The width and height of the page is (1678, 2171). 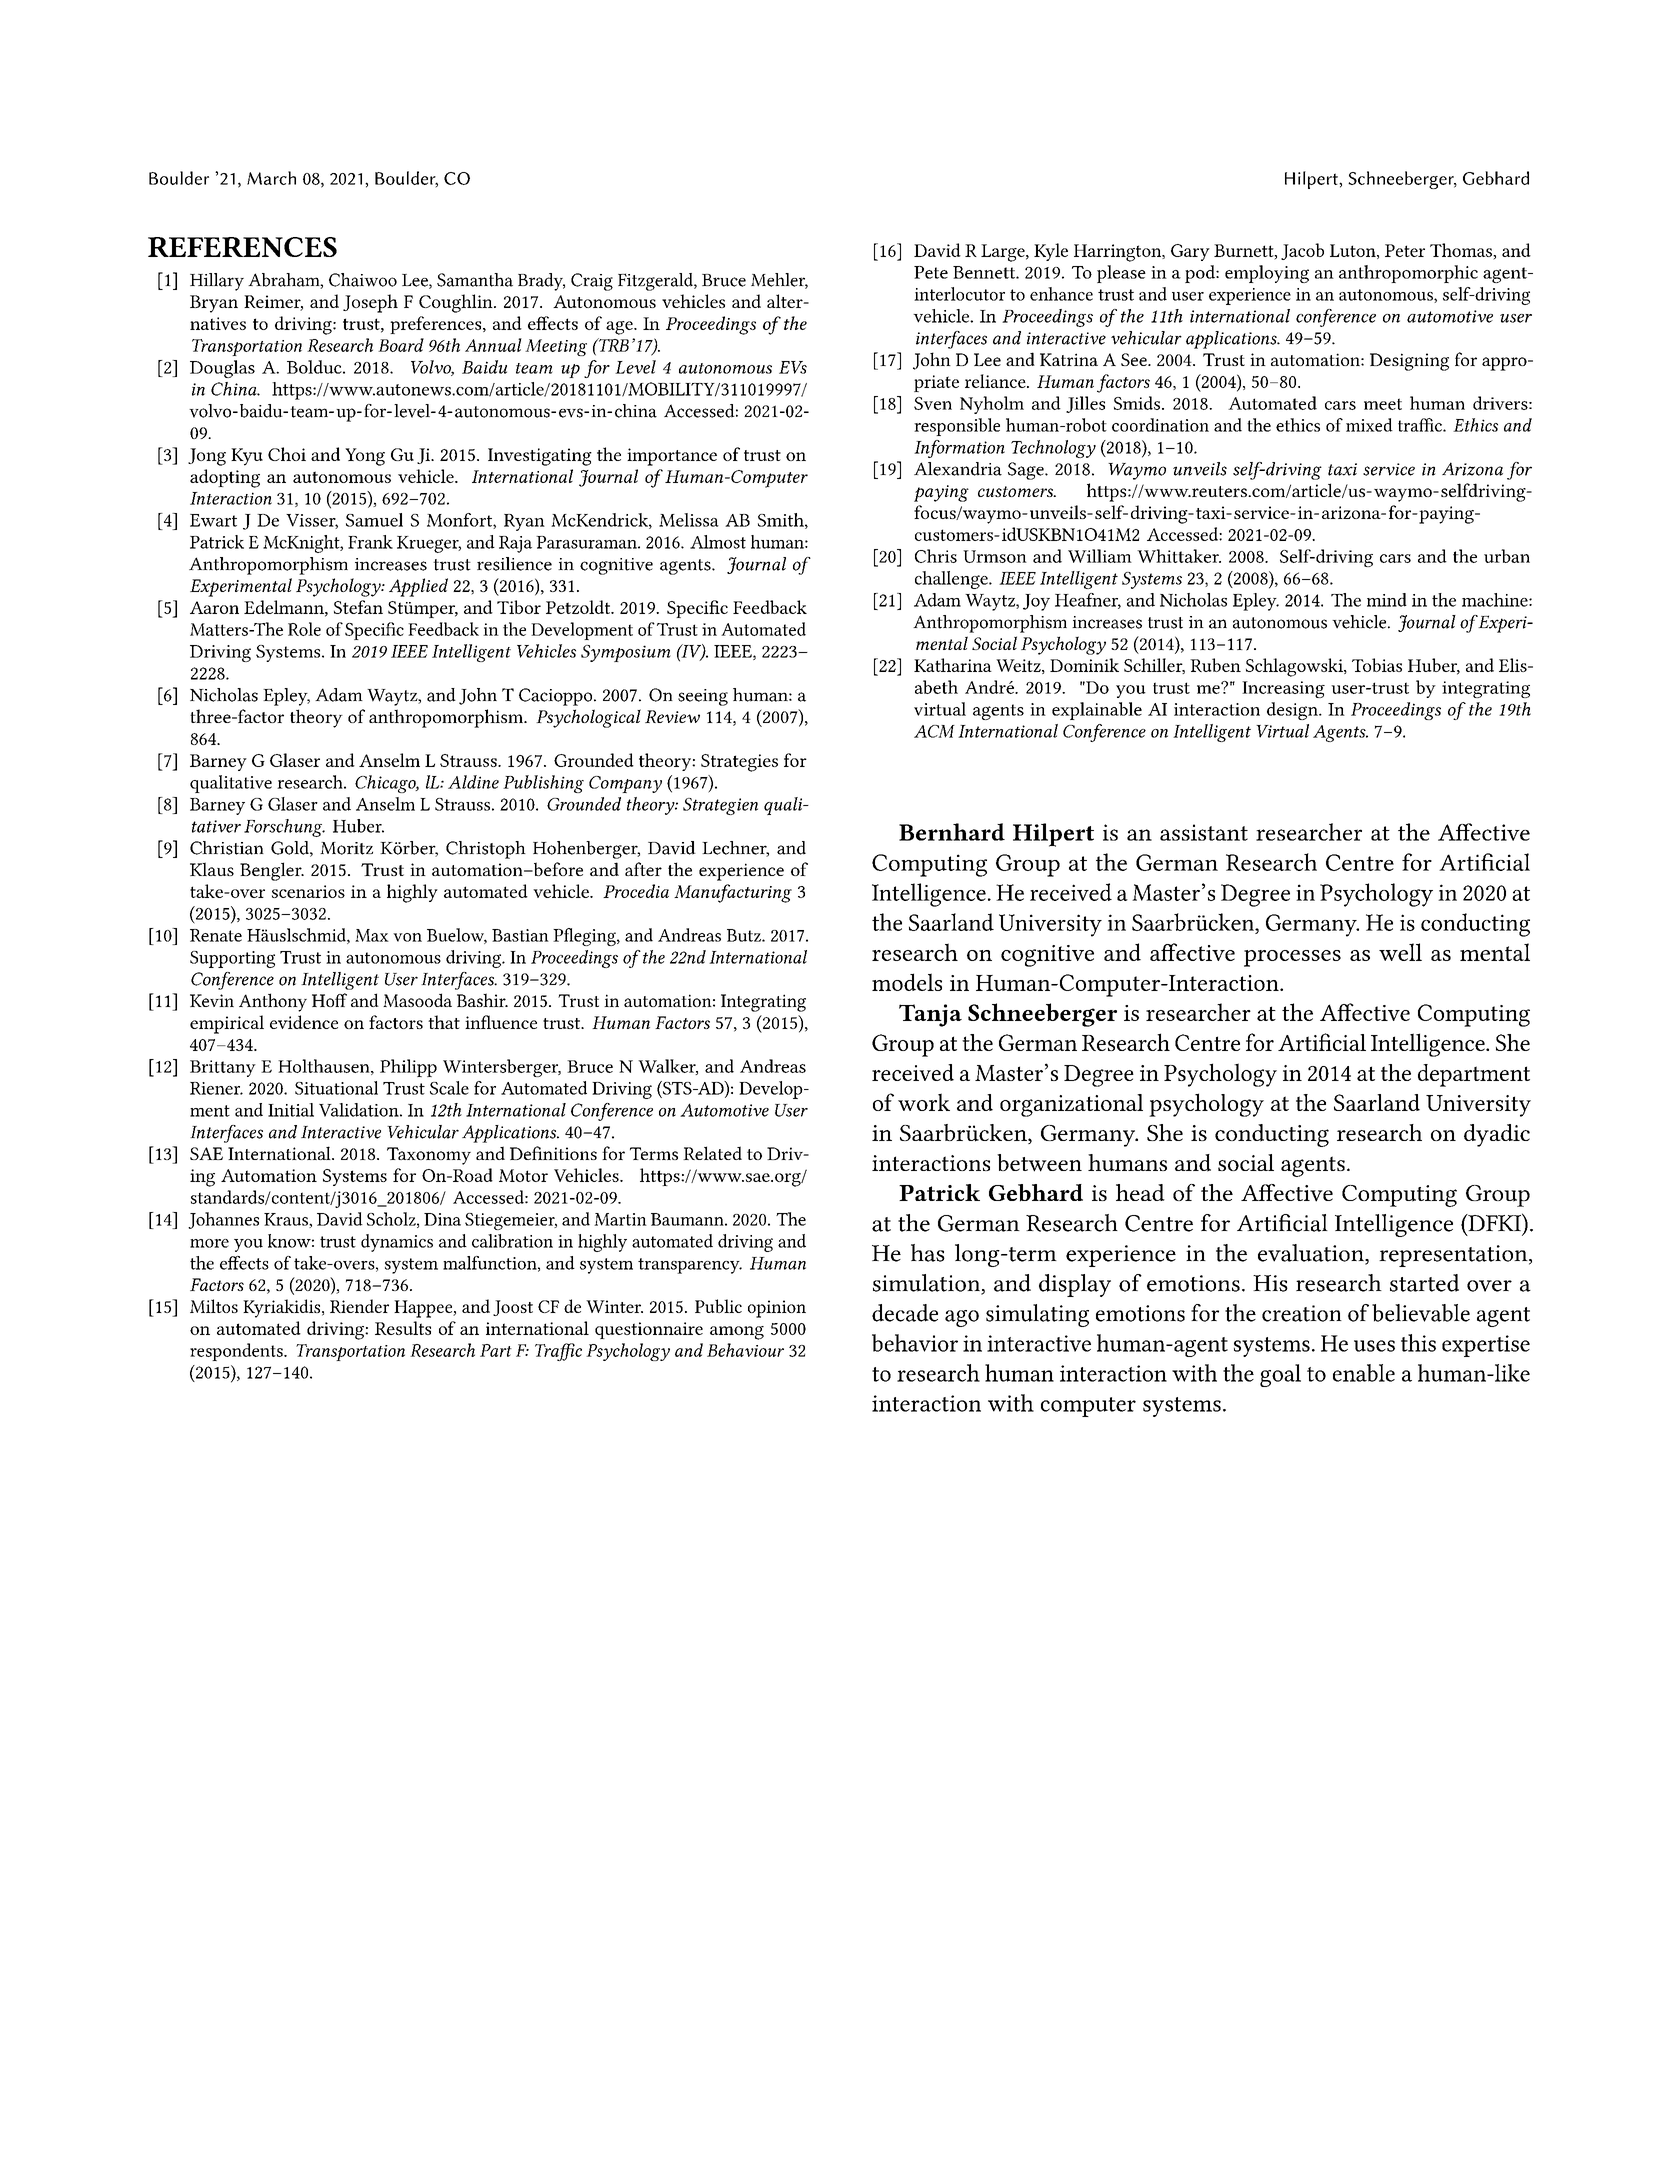 I want to click on Jacob, so click(x=1302, y=251).
